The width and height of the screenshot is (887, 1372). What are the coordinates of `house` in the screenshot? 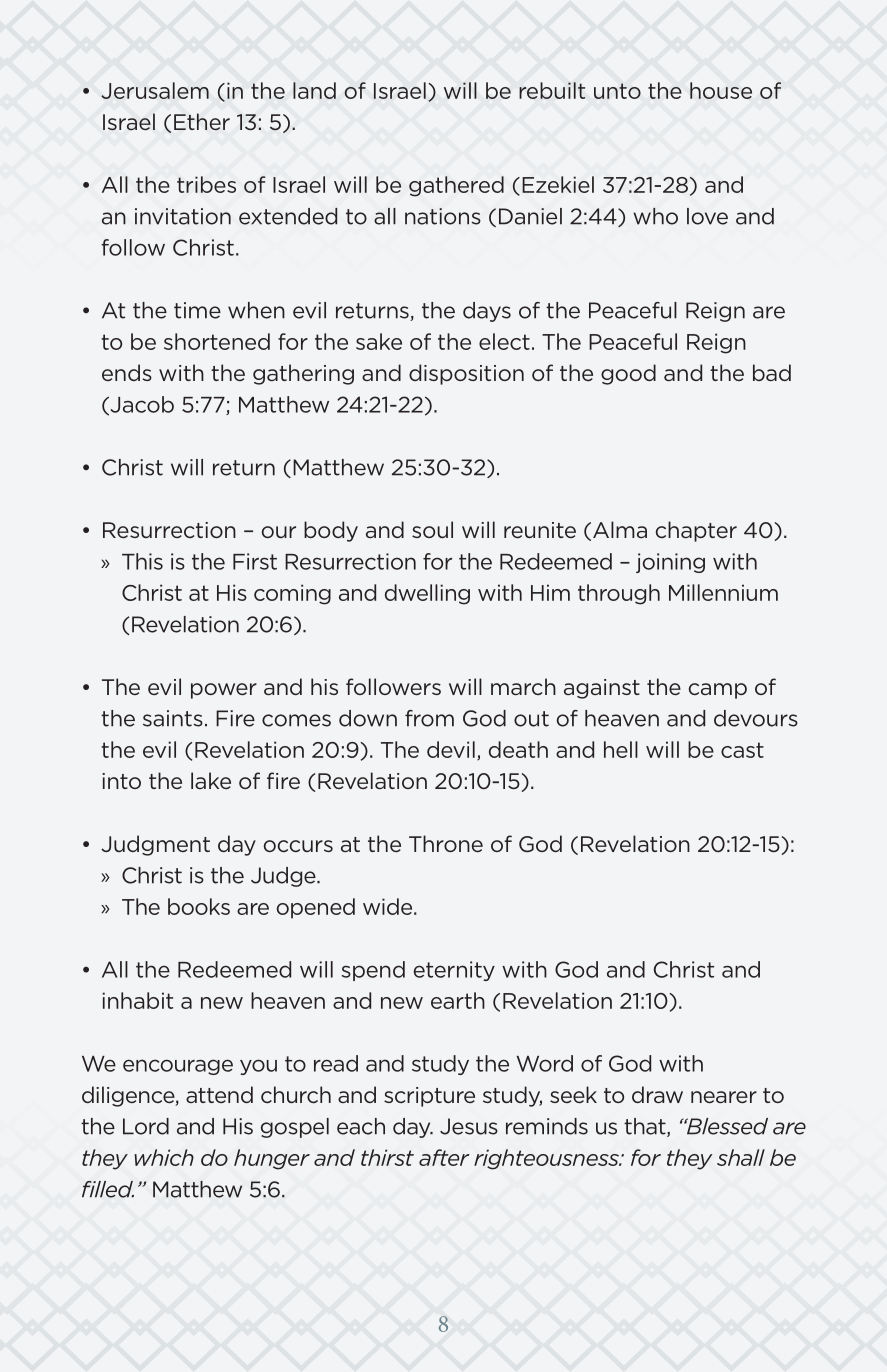 It's located at (721, 90).
